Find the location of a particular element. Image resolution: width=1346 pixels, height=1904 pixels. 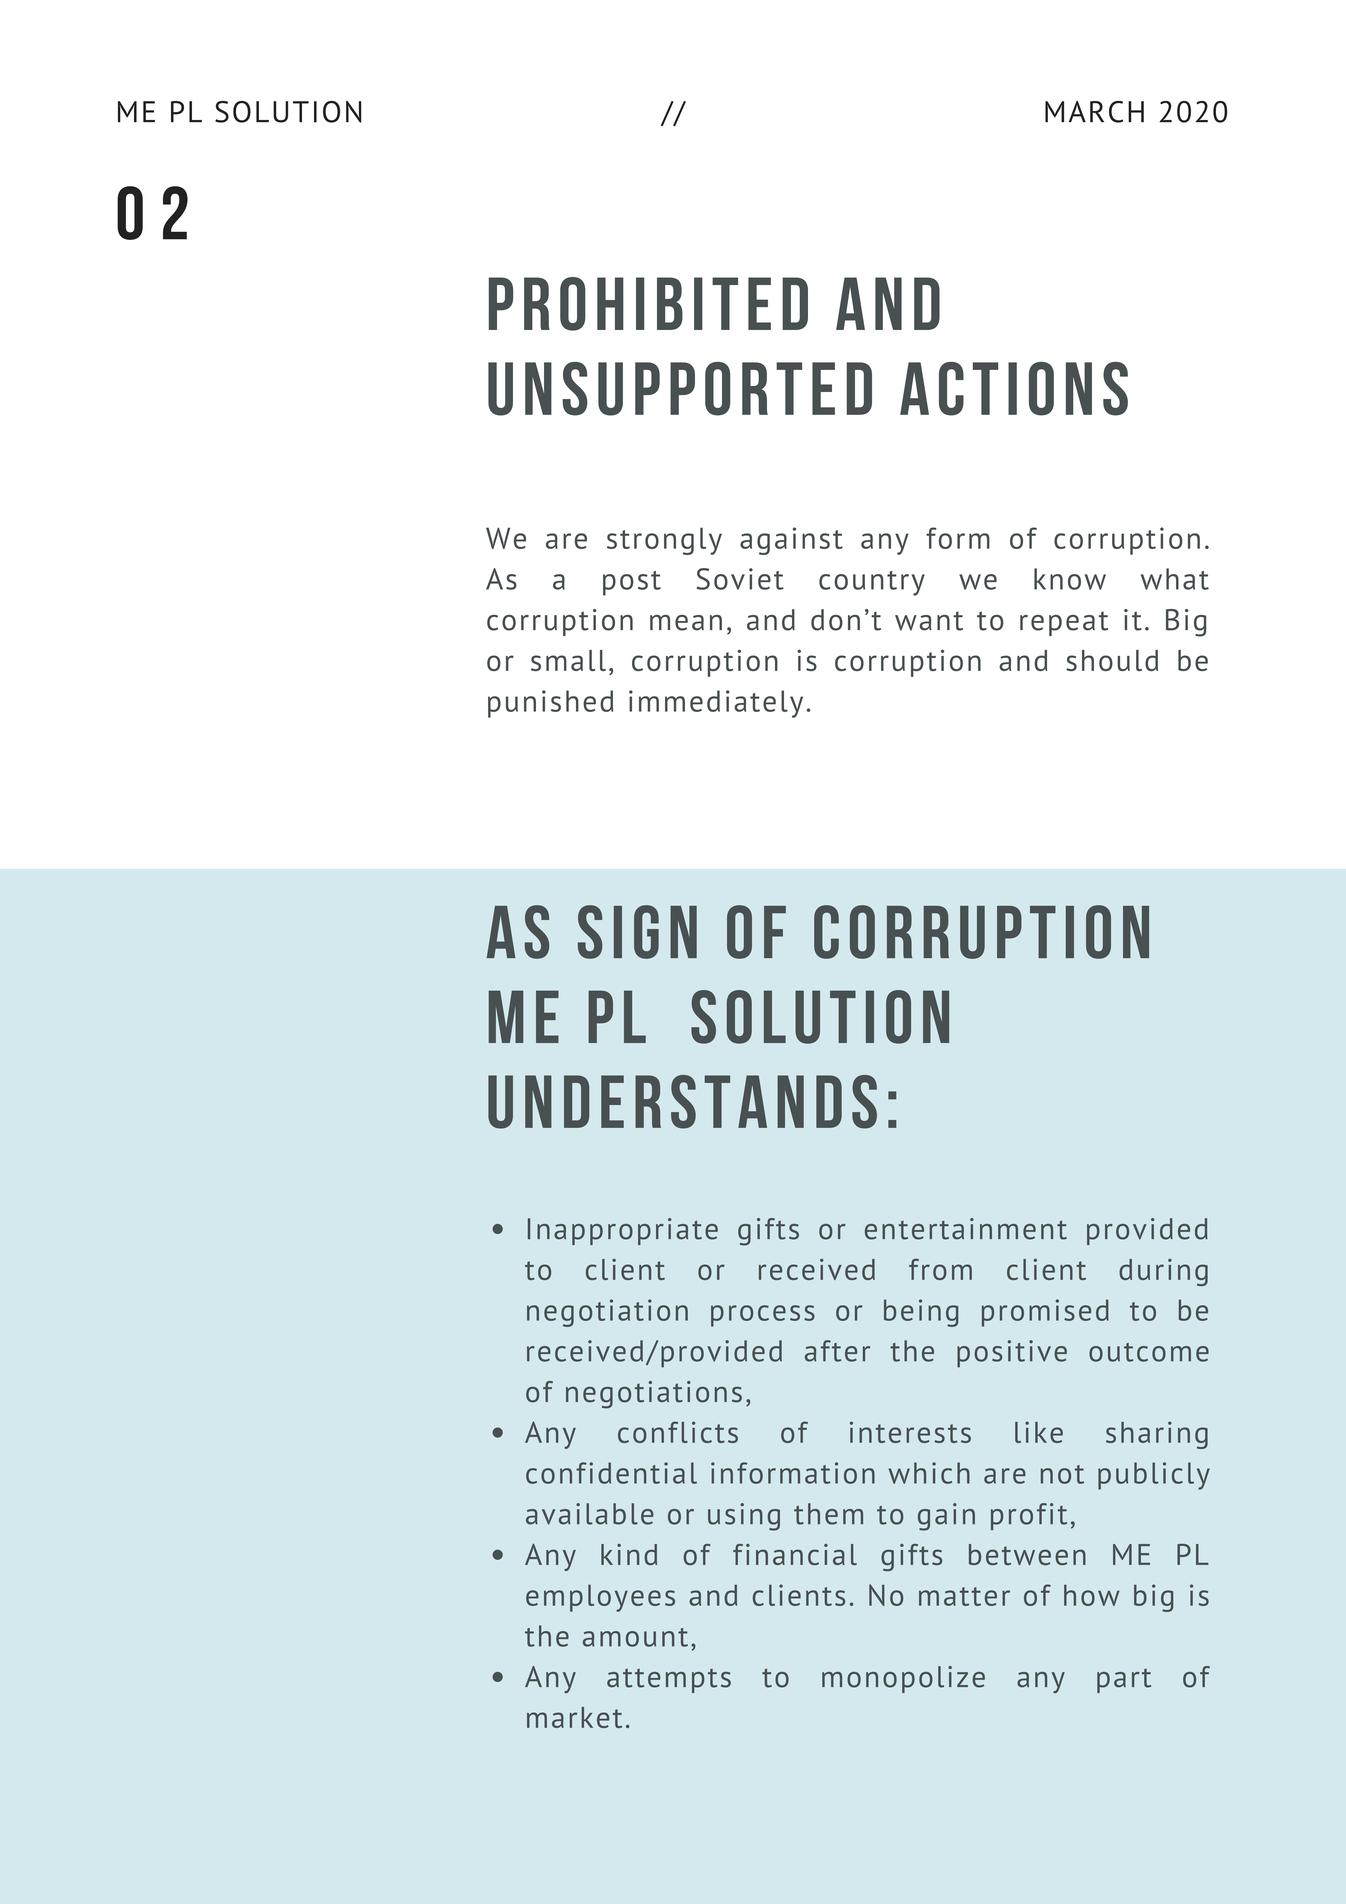

should is located at coordinates (1112, 660).
